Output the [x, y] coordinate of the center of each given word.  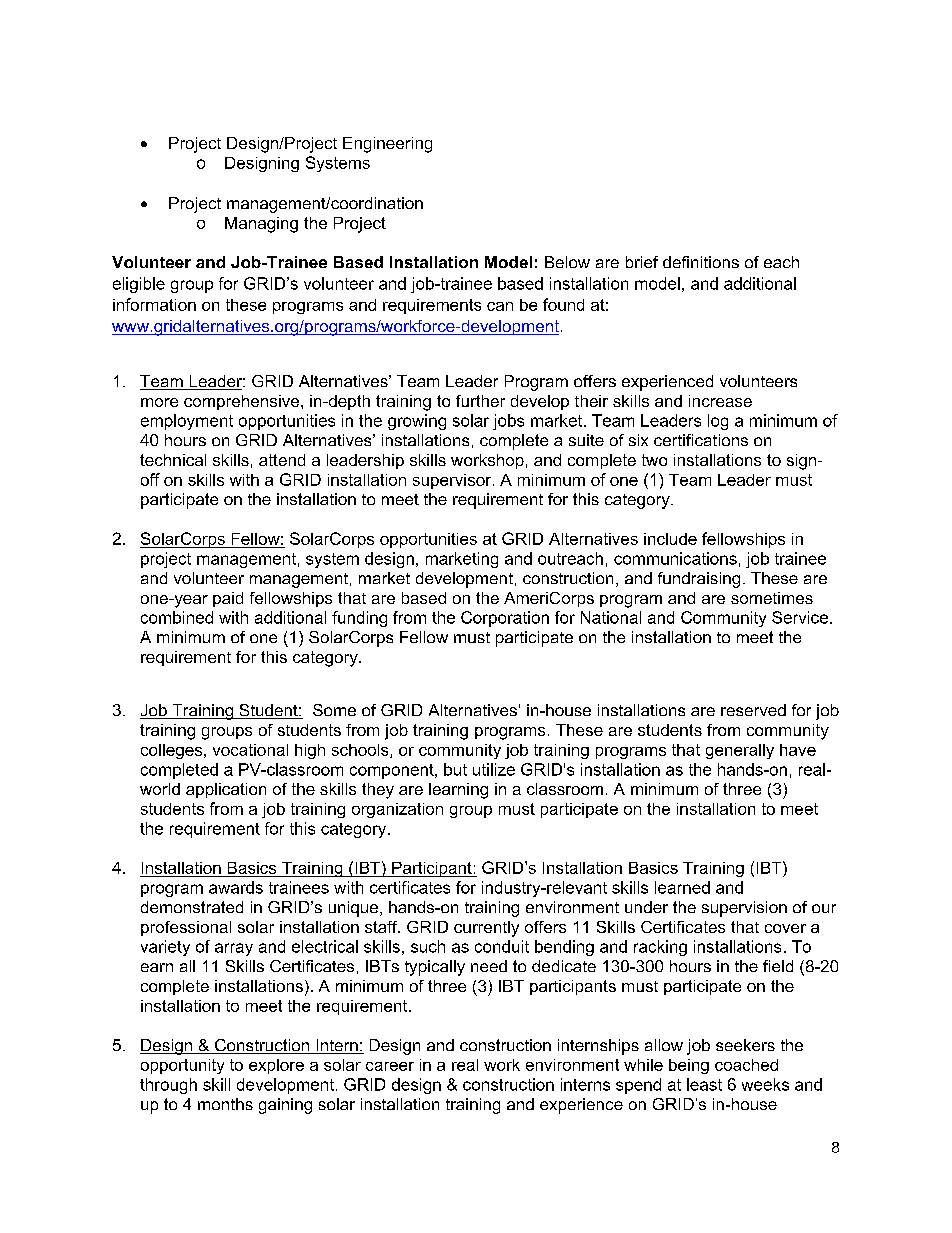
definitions [701, 262]
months [225, 1104]
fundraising [699, 580]
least [704, 1084]
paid [228, 599]
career [390, 1066]
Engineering [387, 145]
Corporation [505, 619]
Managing [261, 225]
